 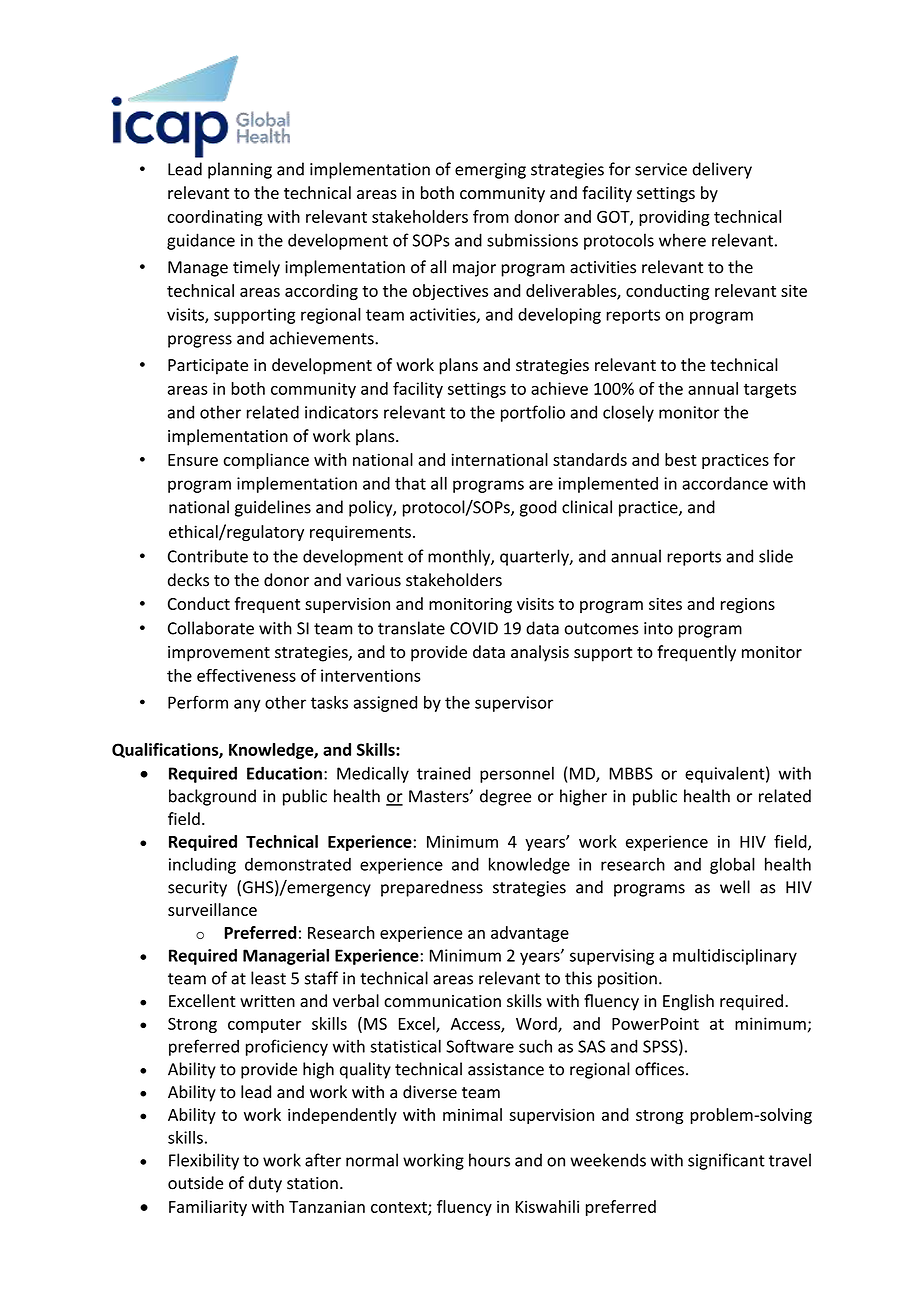 I want to click on from, so click(x=491, y=216).
